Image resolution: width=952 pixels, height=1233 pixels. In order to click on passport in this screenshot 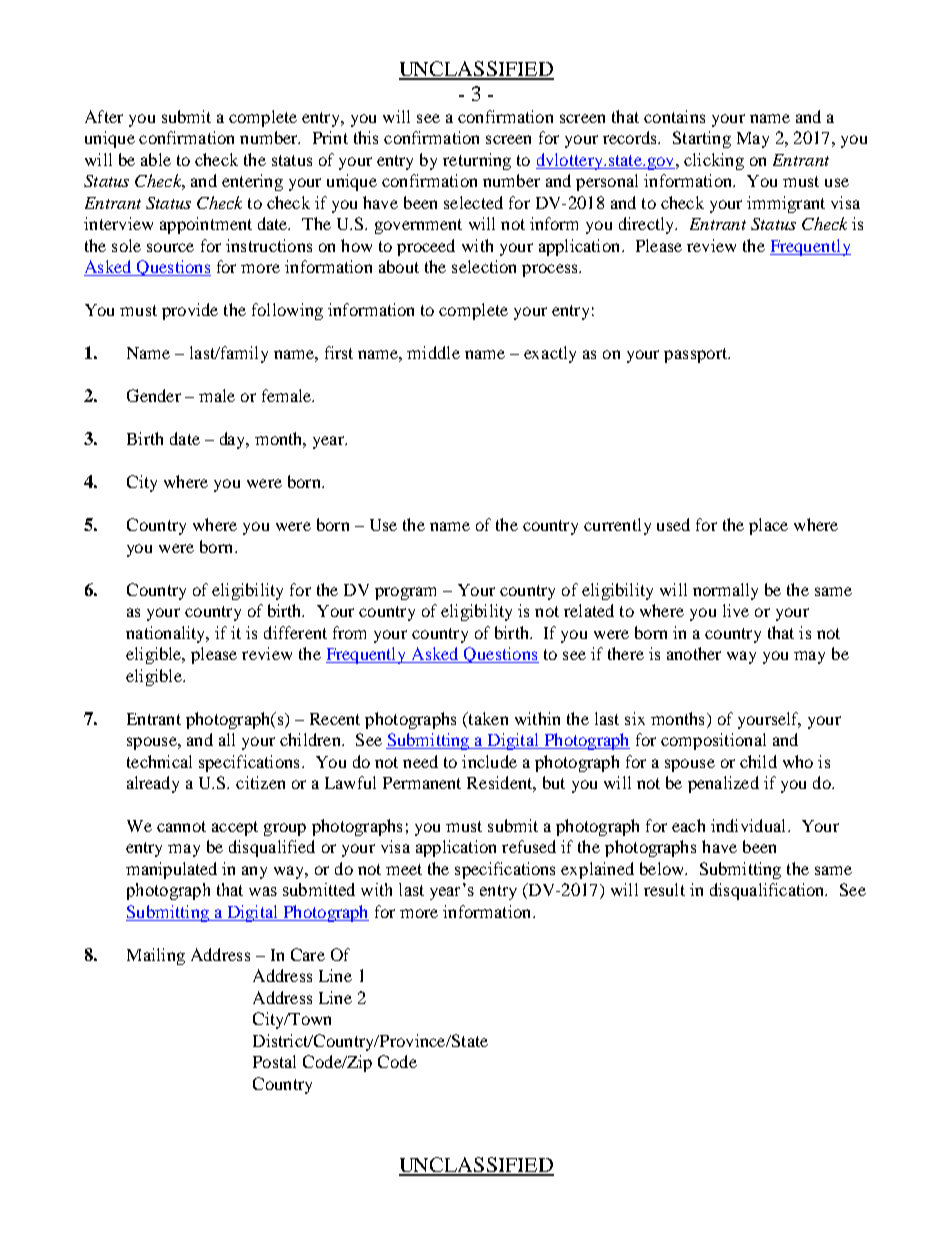, I will do `click(696, 355)`.
